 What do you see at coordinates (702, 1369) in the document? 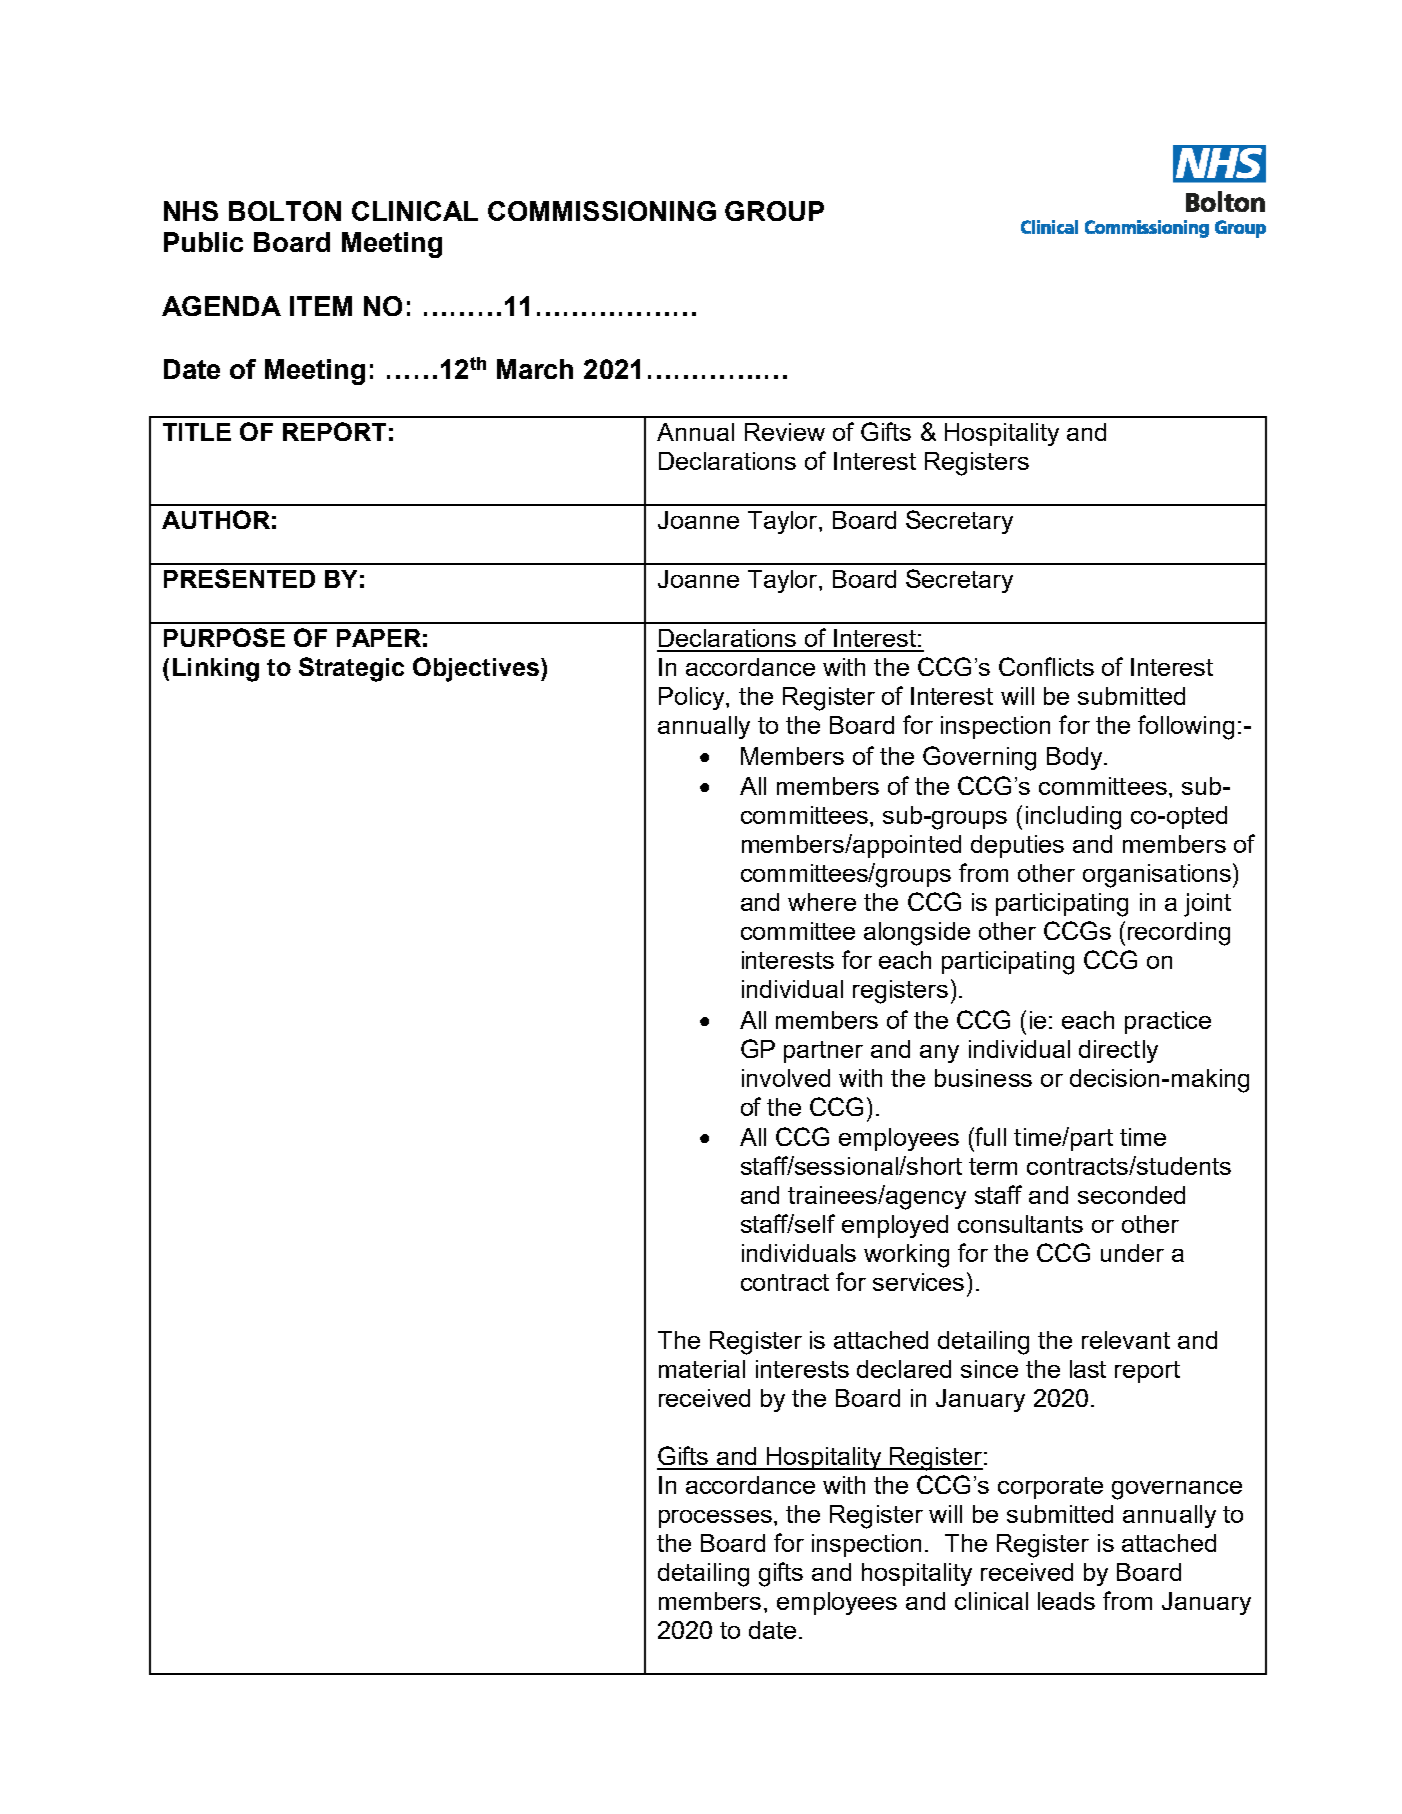
I see `material` at bounding box center [702, 1369].
